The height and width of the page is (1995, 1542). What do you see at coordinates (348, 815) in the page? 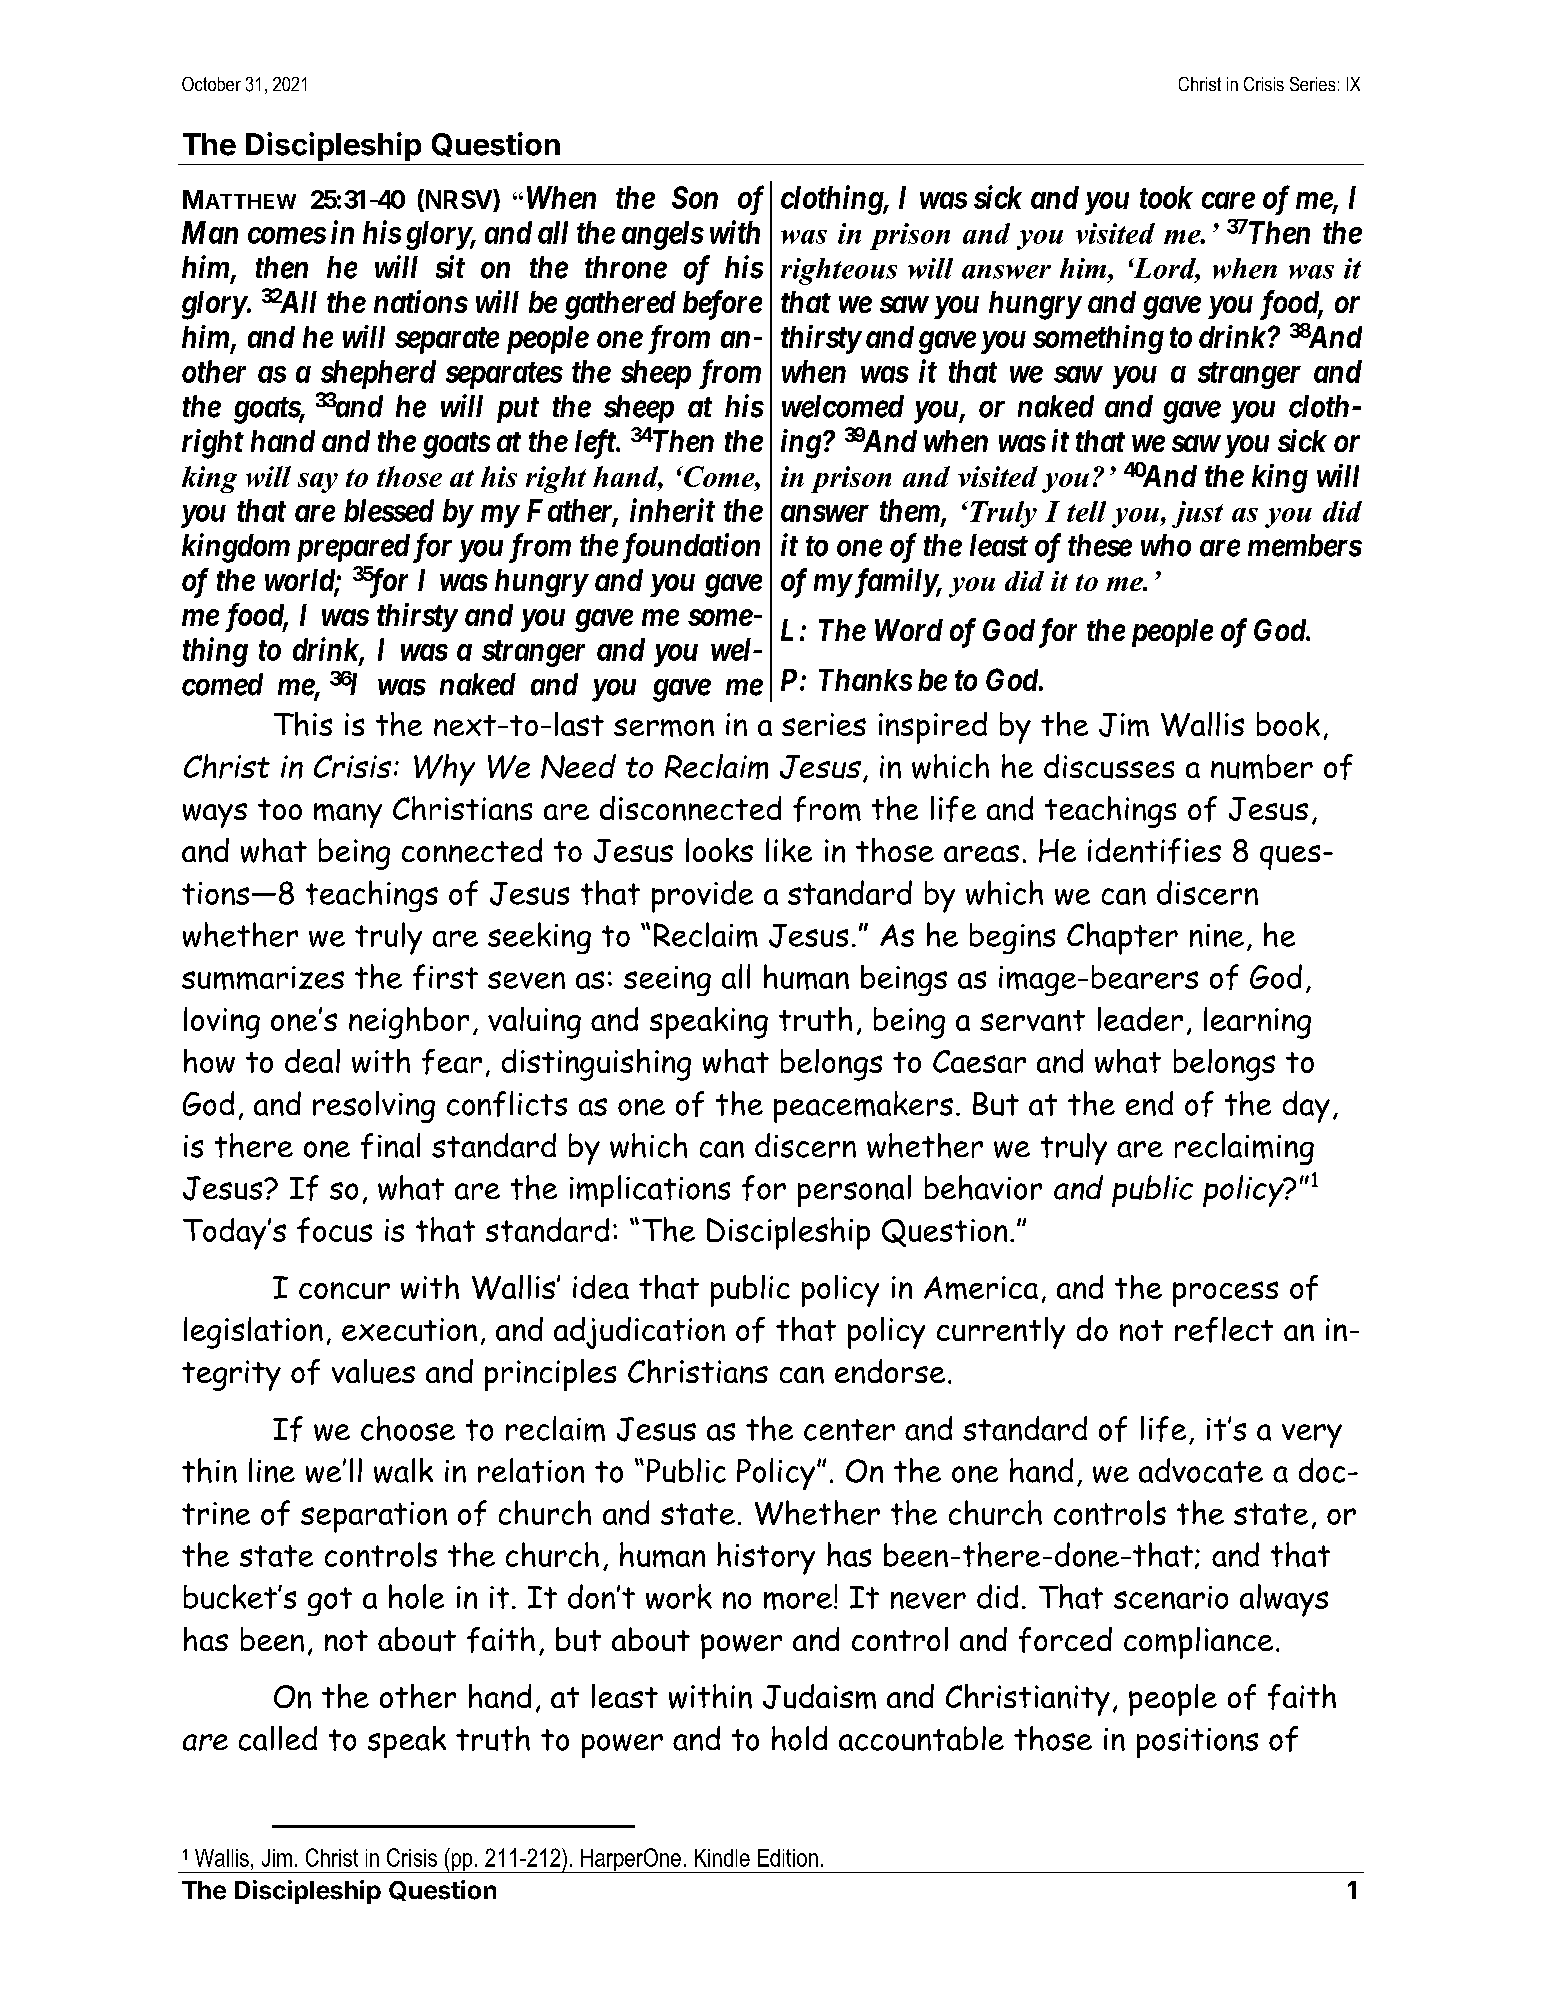
I see `many` at bounding box center [348, 815].
